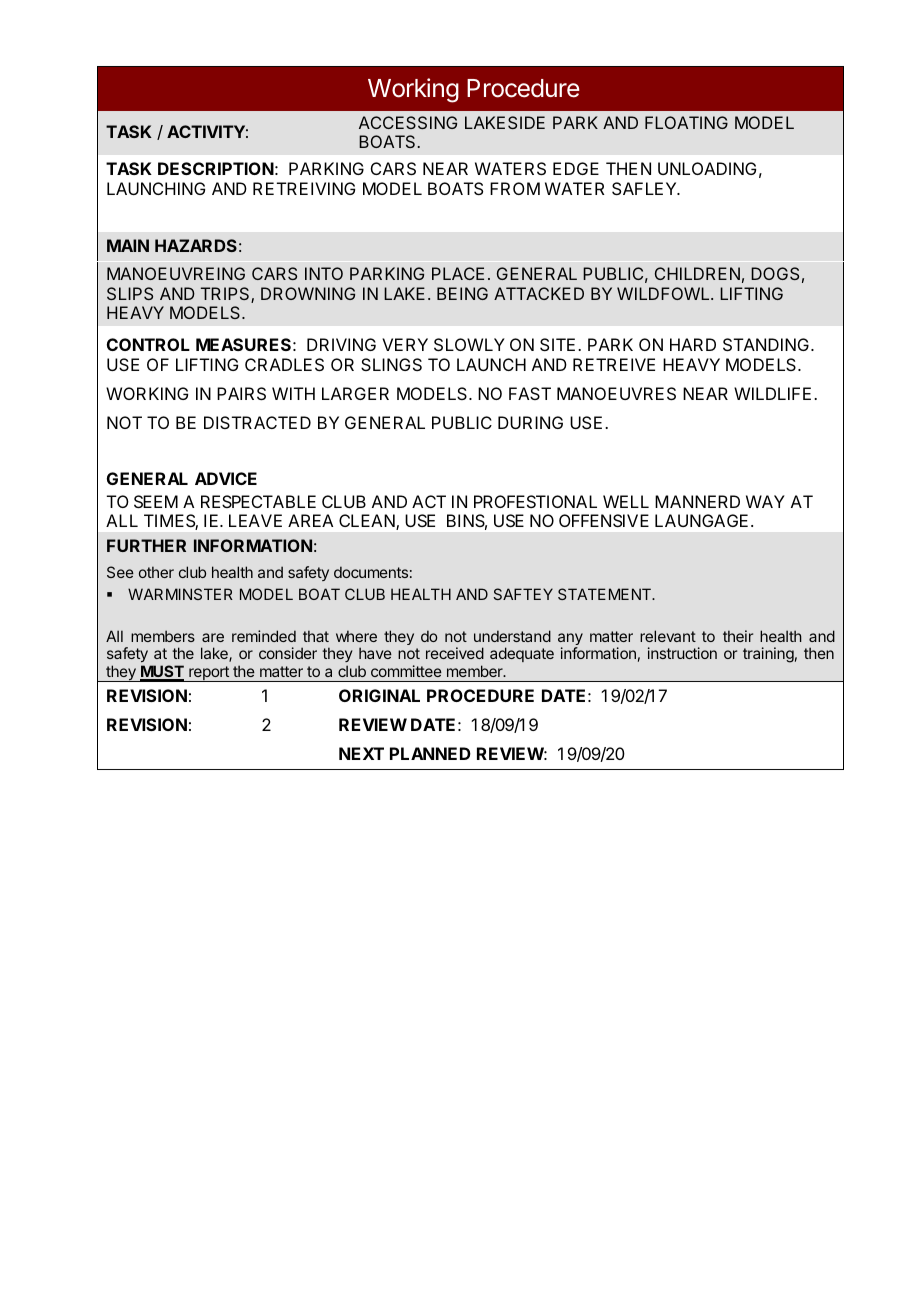  Describe the element at coordinates (686, 122) in the screenshot. I see `FLOATING` at that location.
